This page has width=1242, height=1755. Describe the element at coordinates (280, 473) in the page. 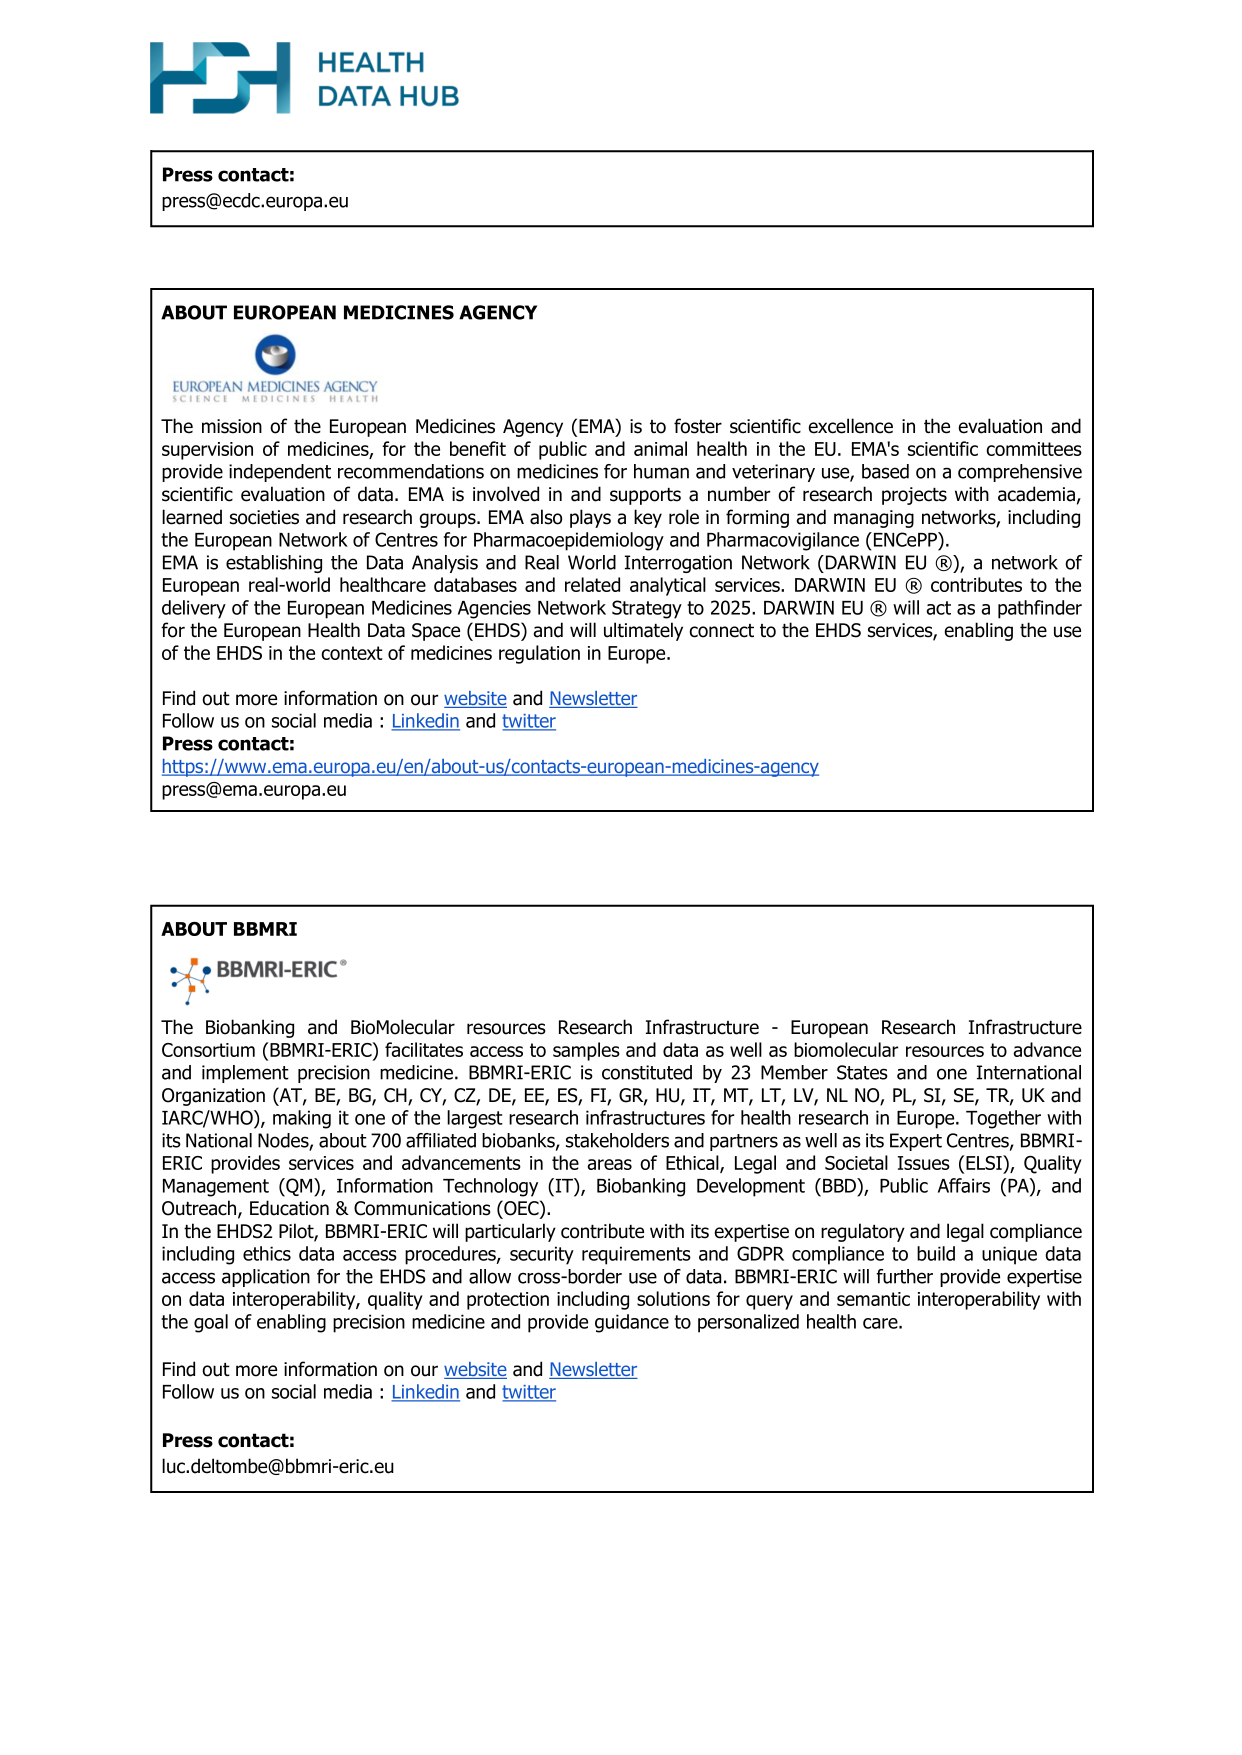

I see `independent` at that location.
